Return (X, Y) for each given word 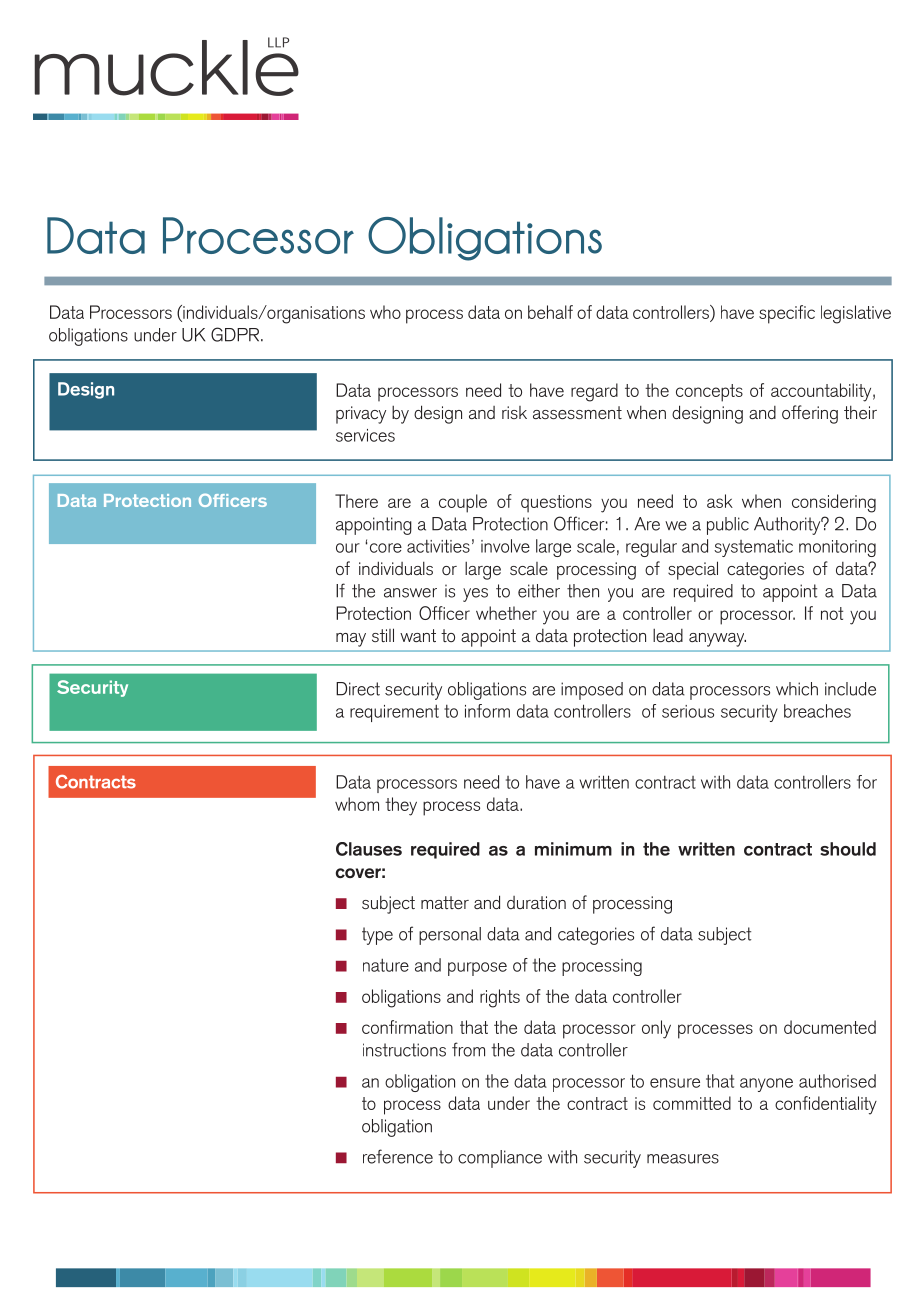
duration (536, 902)
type (377, 936)
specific (787, 314)
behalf (550, 312)
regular (651, 548)
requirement (394, 713)
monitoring (837, 548)
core (386, 548)
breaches (817, 711)
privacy (361, 415)
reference (398, 1156)
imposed (592, 691)
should (848, 849)
